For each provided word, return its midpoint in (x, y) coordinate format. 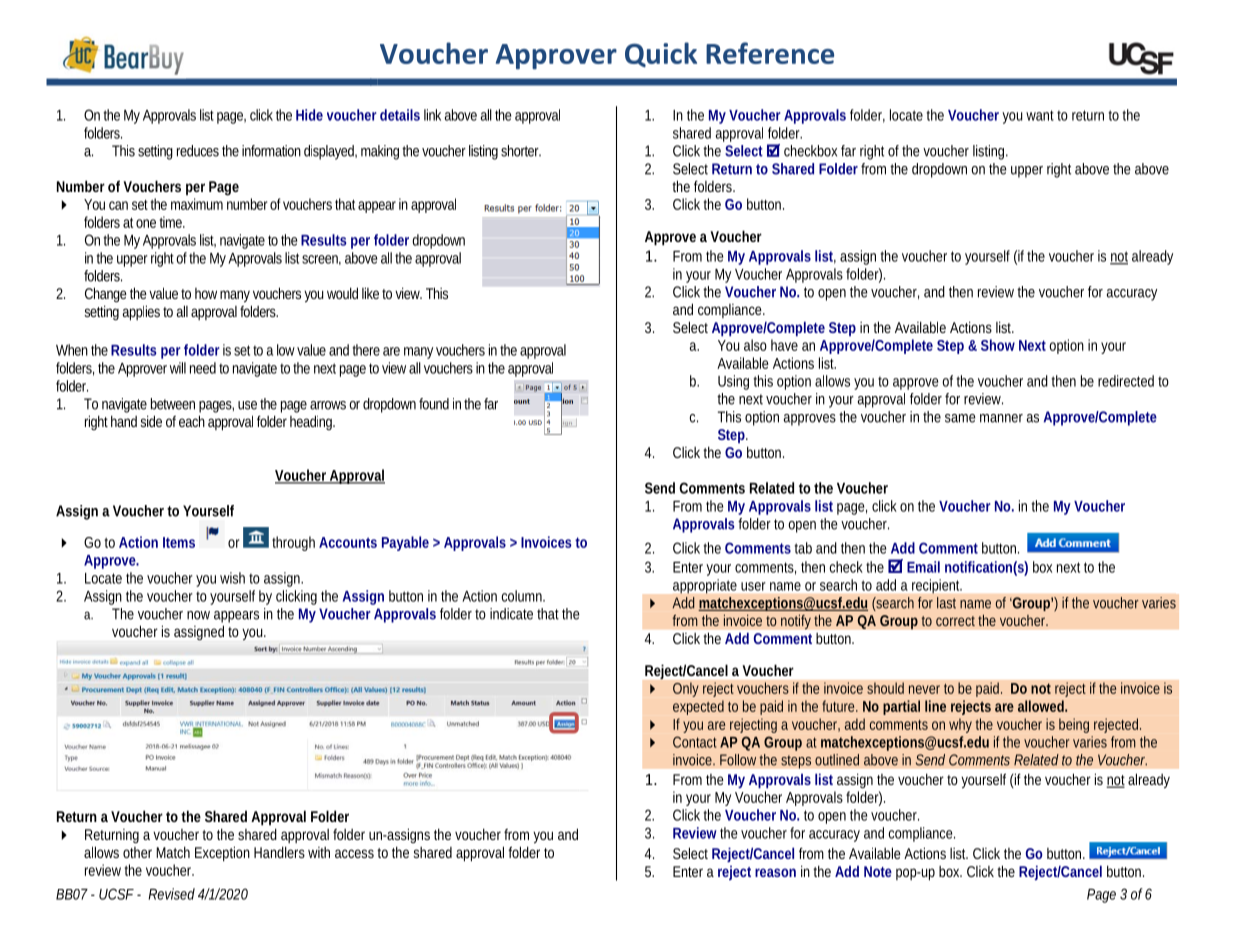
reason (775, 872)
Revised (171, 894)
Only (686, 689)
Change (106, 294)
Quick (661, 54)
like (370, 293)
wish (232, 578)
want (1040, 115)
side (151, 421)
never (924, 689)
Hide (309, 115)
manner (1001, 418)
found (434, 404)
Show (998, 345)
